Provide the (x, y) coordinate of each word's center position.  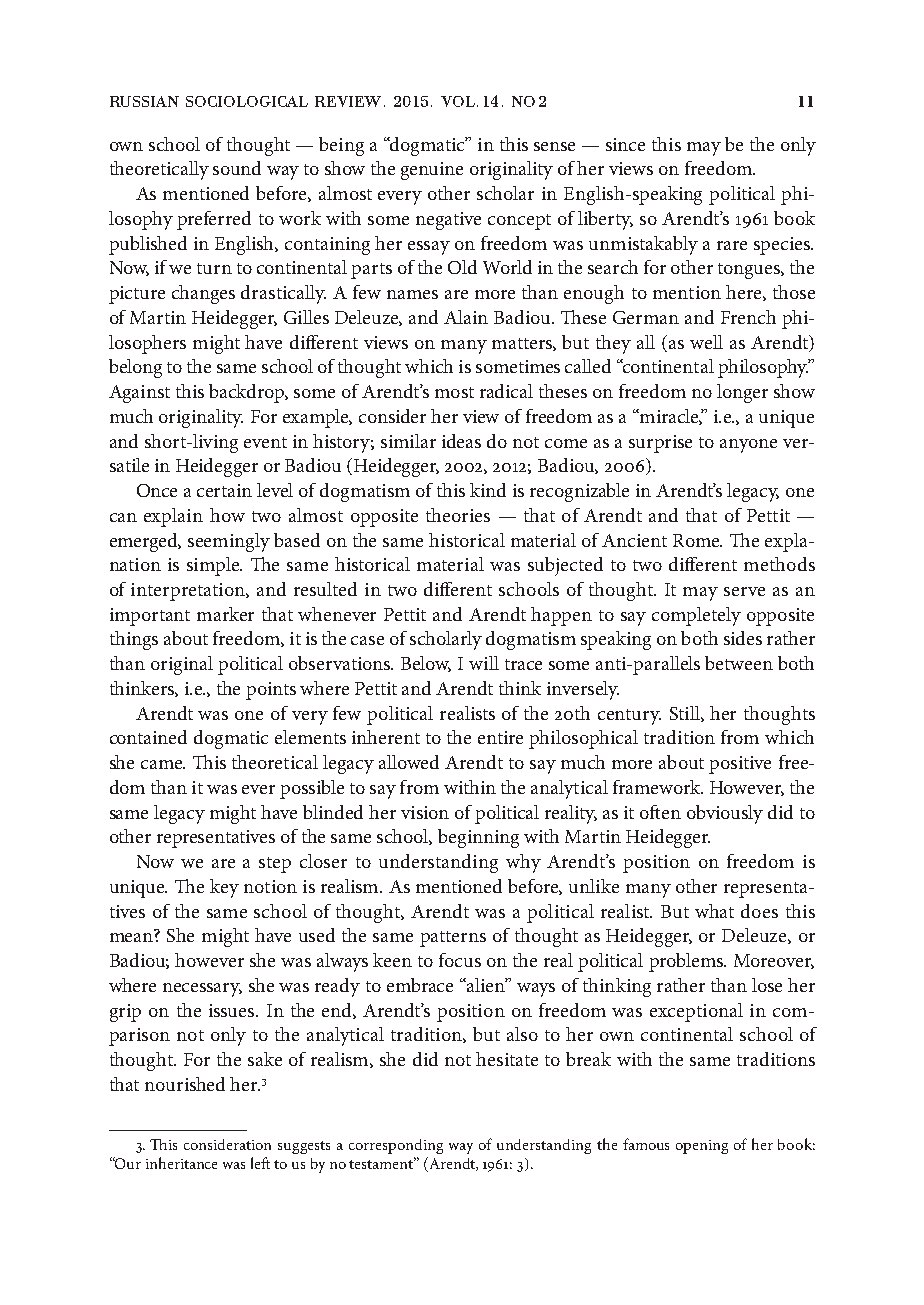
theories (458, 515)
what (714, 911)
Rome (697, 540)
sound (237, 168)
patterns (453, 939)
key (224, 888)
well (706, 342)
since (625, 144)
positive (740, 765)
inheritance (181, 1163)
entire (500, 737)
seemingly (229, 542)
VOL (458, 101)
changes (203, 294)
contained (148, 737)
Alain (466, 317)
